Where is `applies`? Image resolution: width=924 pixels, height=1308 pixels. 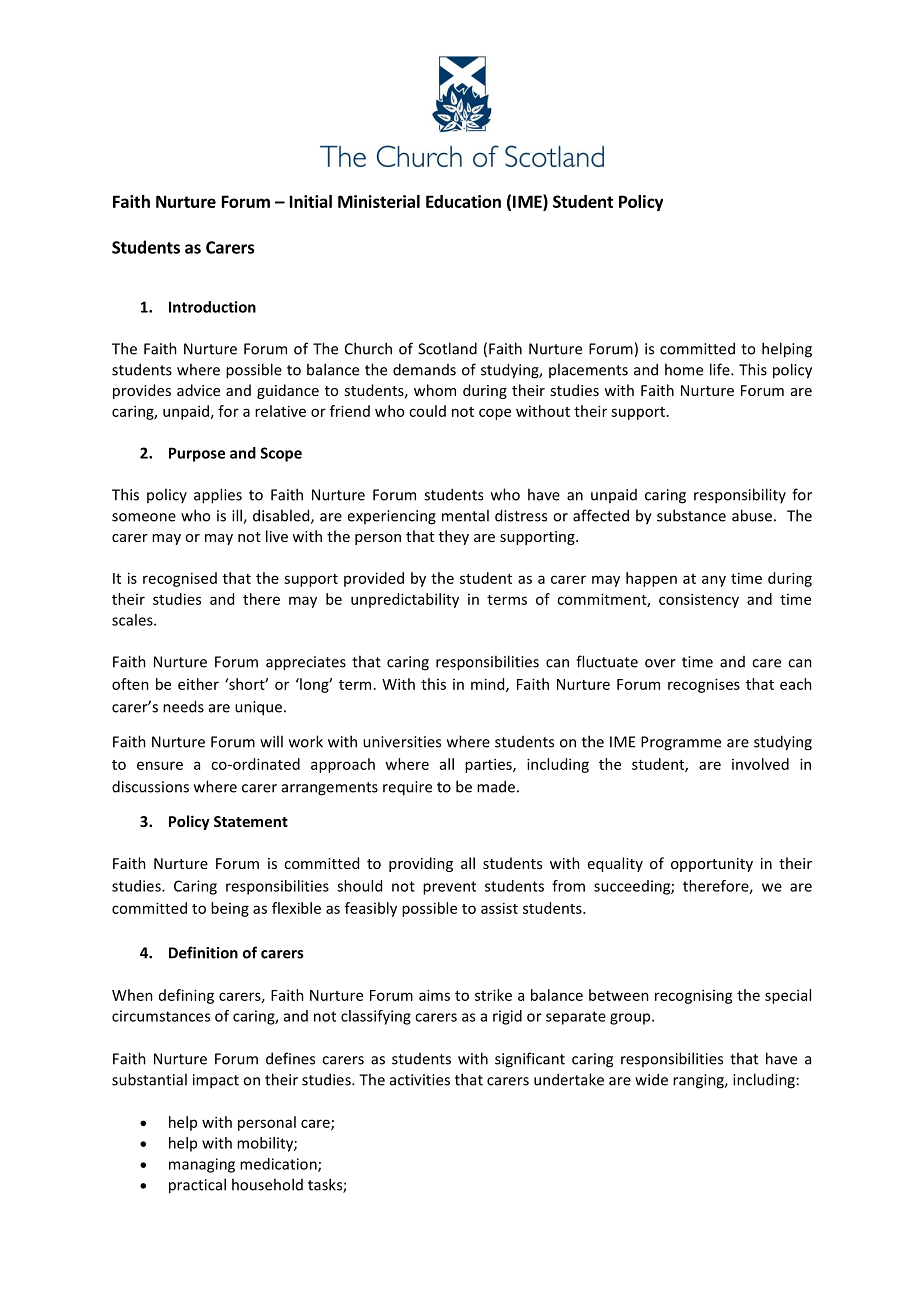
applies is located at coordinates (218, 496).
